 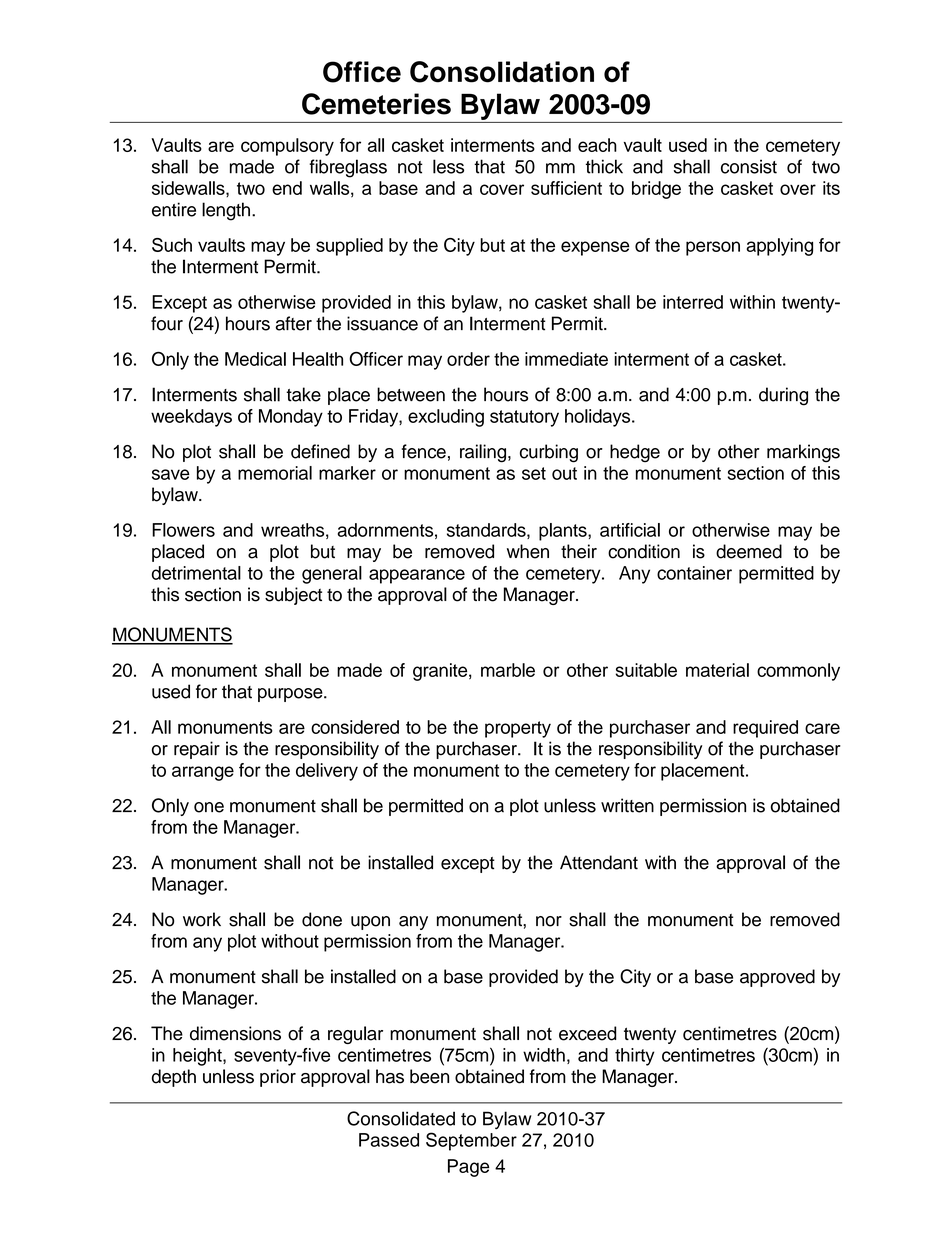 What do you see at coordinates (468, 359) in the screenshot?
I see `order` at bounding box center [468, 359].
